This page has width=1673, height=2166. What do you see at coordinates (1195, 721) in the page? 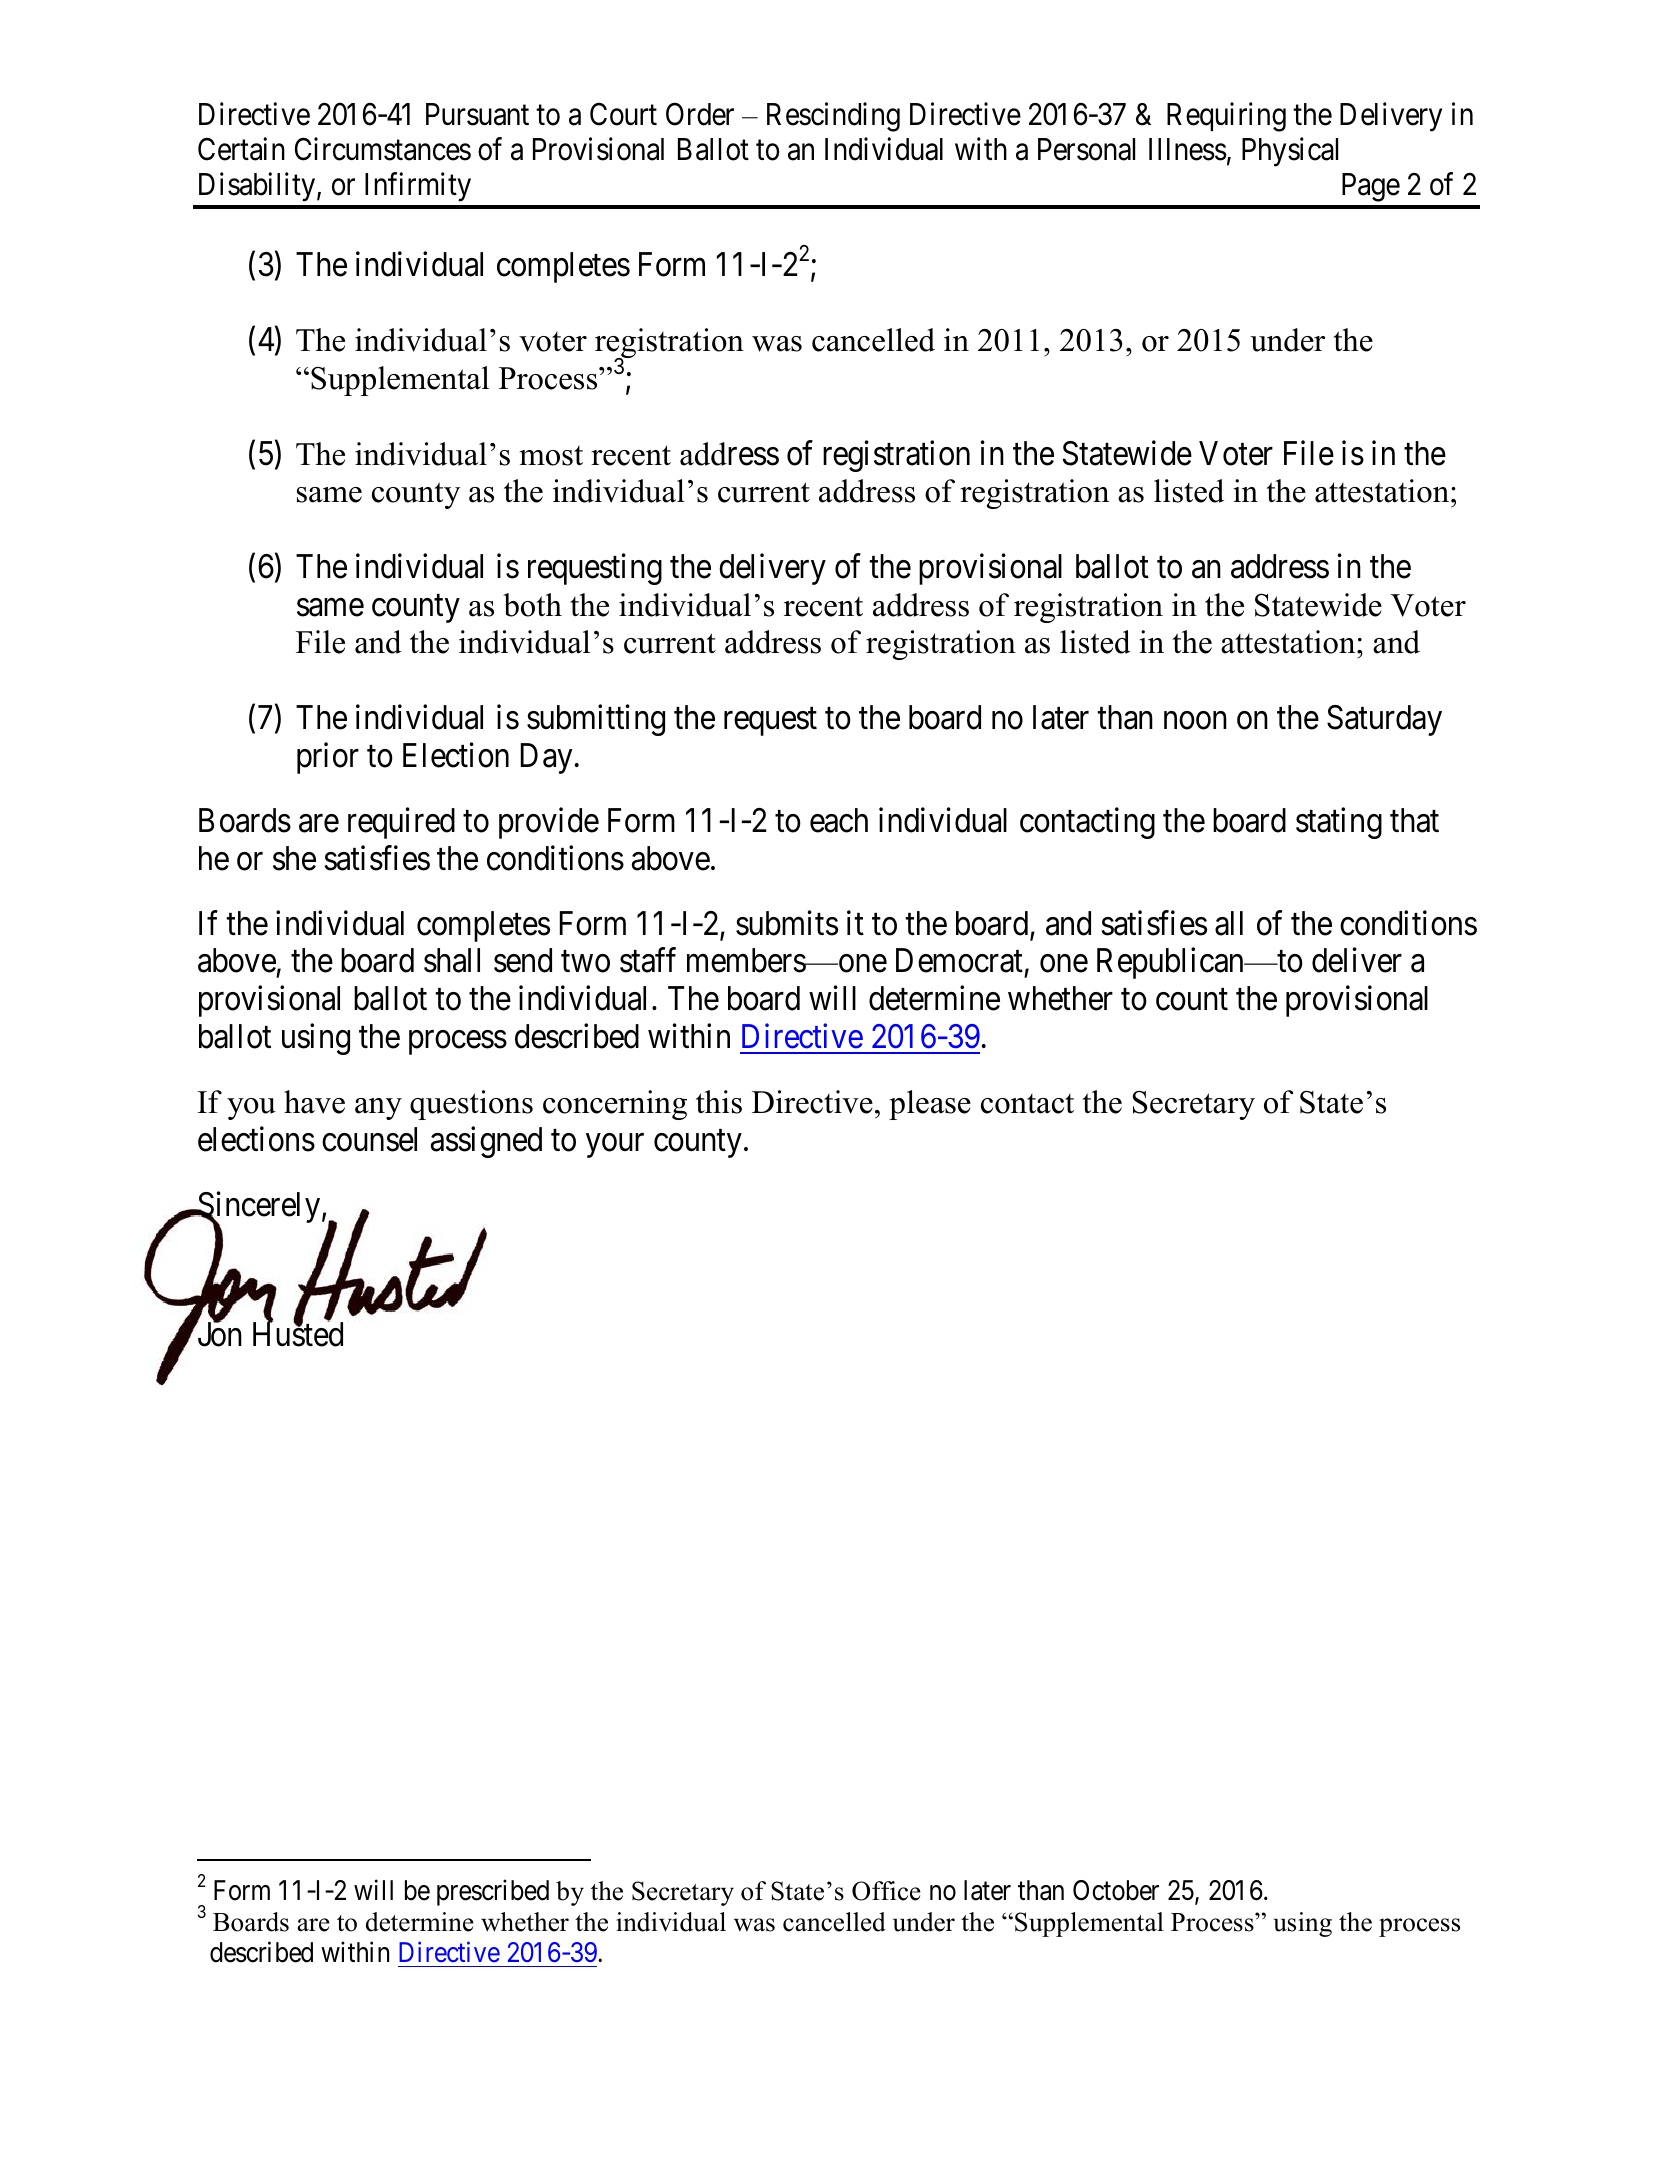
I see `noon` at bounding box center [1195, 721].
